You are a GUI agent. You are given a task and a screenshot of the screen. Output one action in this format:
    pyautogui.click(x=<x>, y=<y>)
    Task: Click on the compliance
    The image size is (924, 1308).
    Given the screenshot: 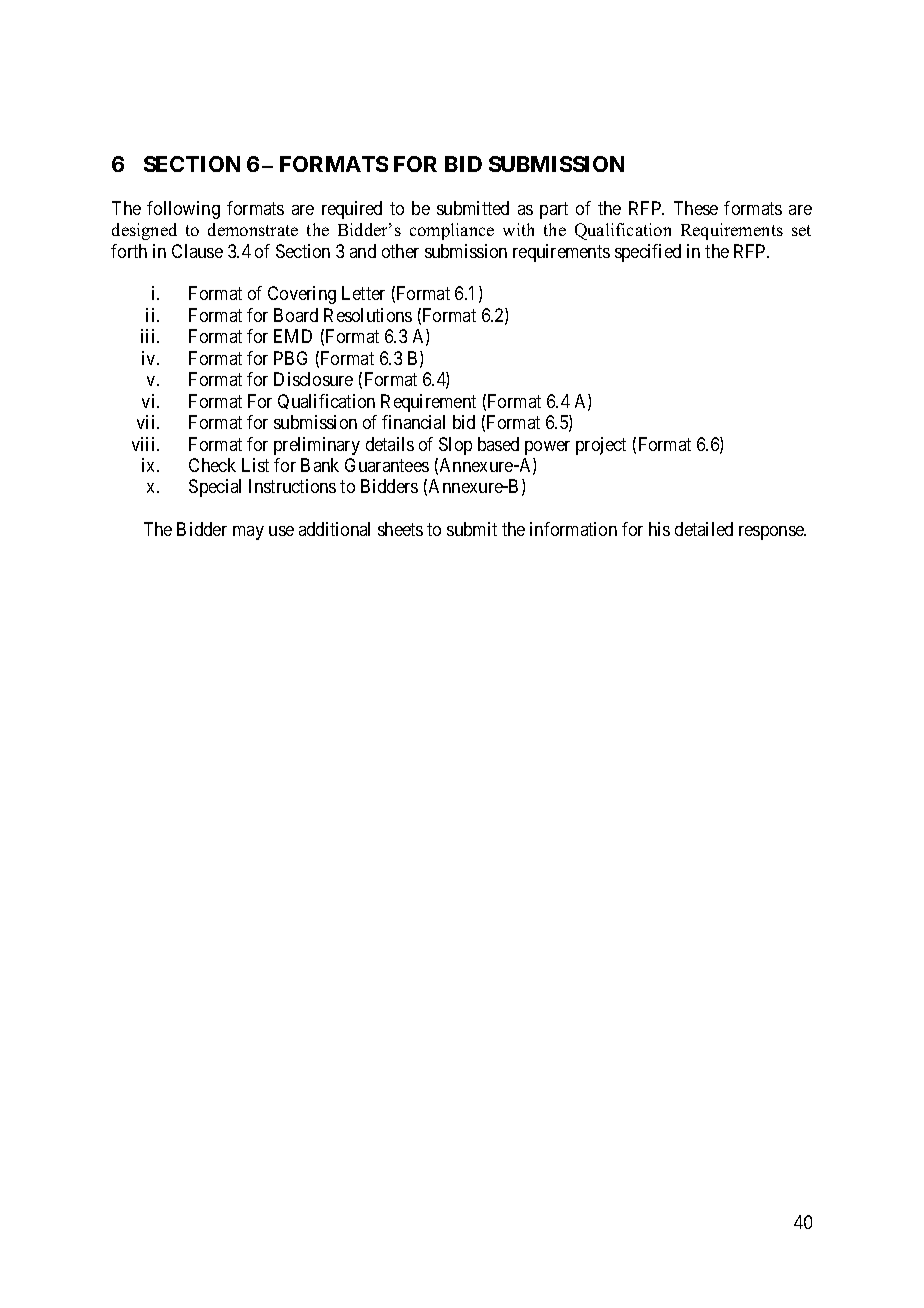 What is the action you would take?
    pyautogui.click(x=452, y=231)
